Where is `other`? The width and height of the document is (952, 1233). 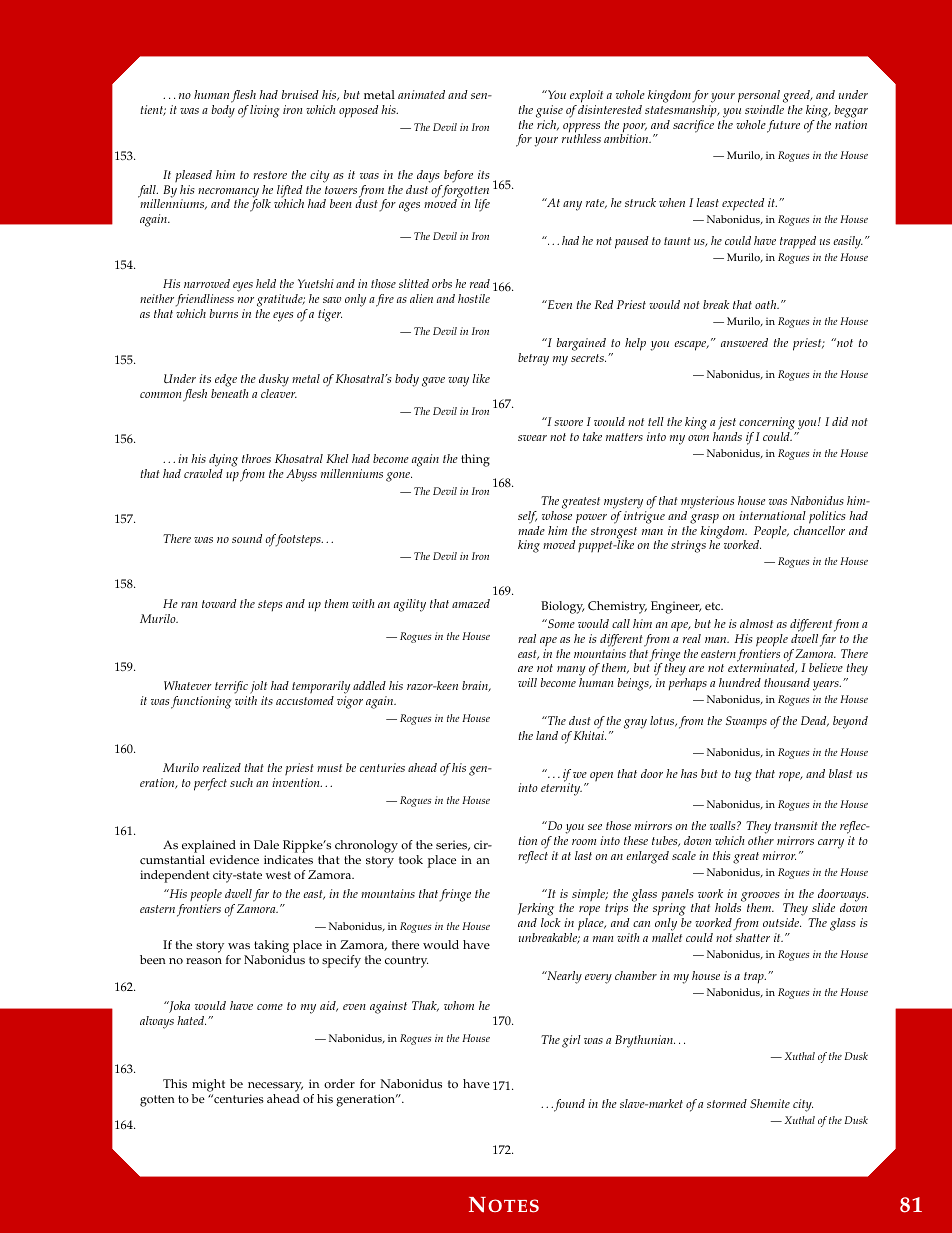
other is located at coordinates (761, 840).
